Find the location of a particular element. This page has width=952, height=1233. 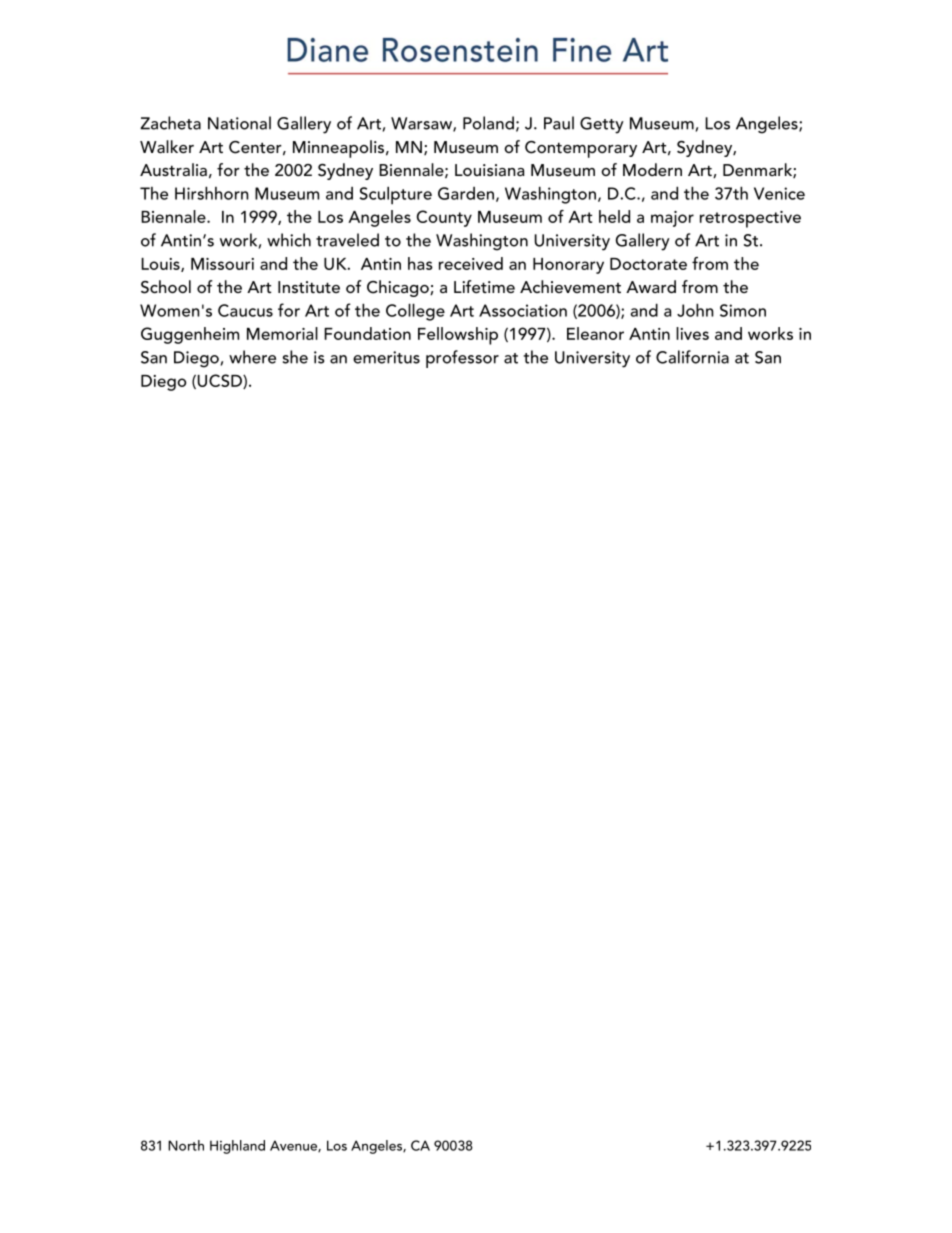

Eleanor is located at coordinates (595, 333).
